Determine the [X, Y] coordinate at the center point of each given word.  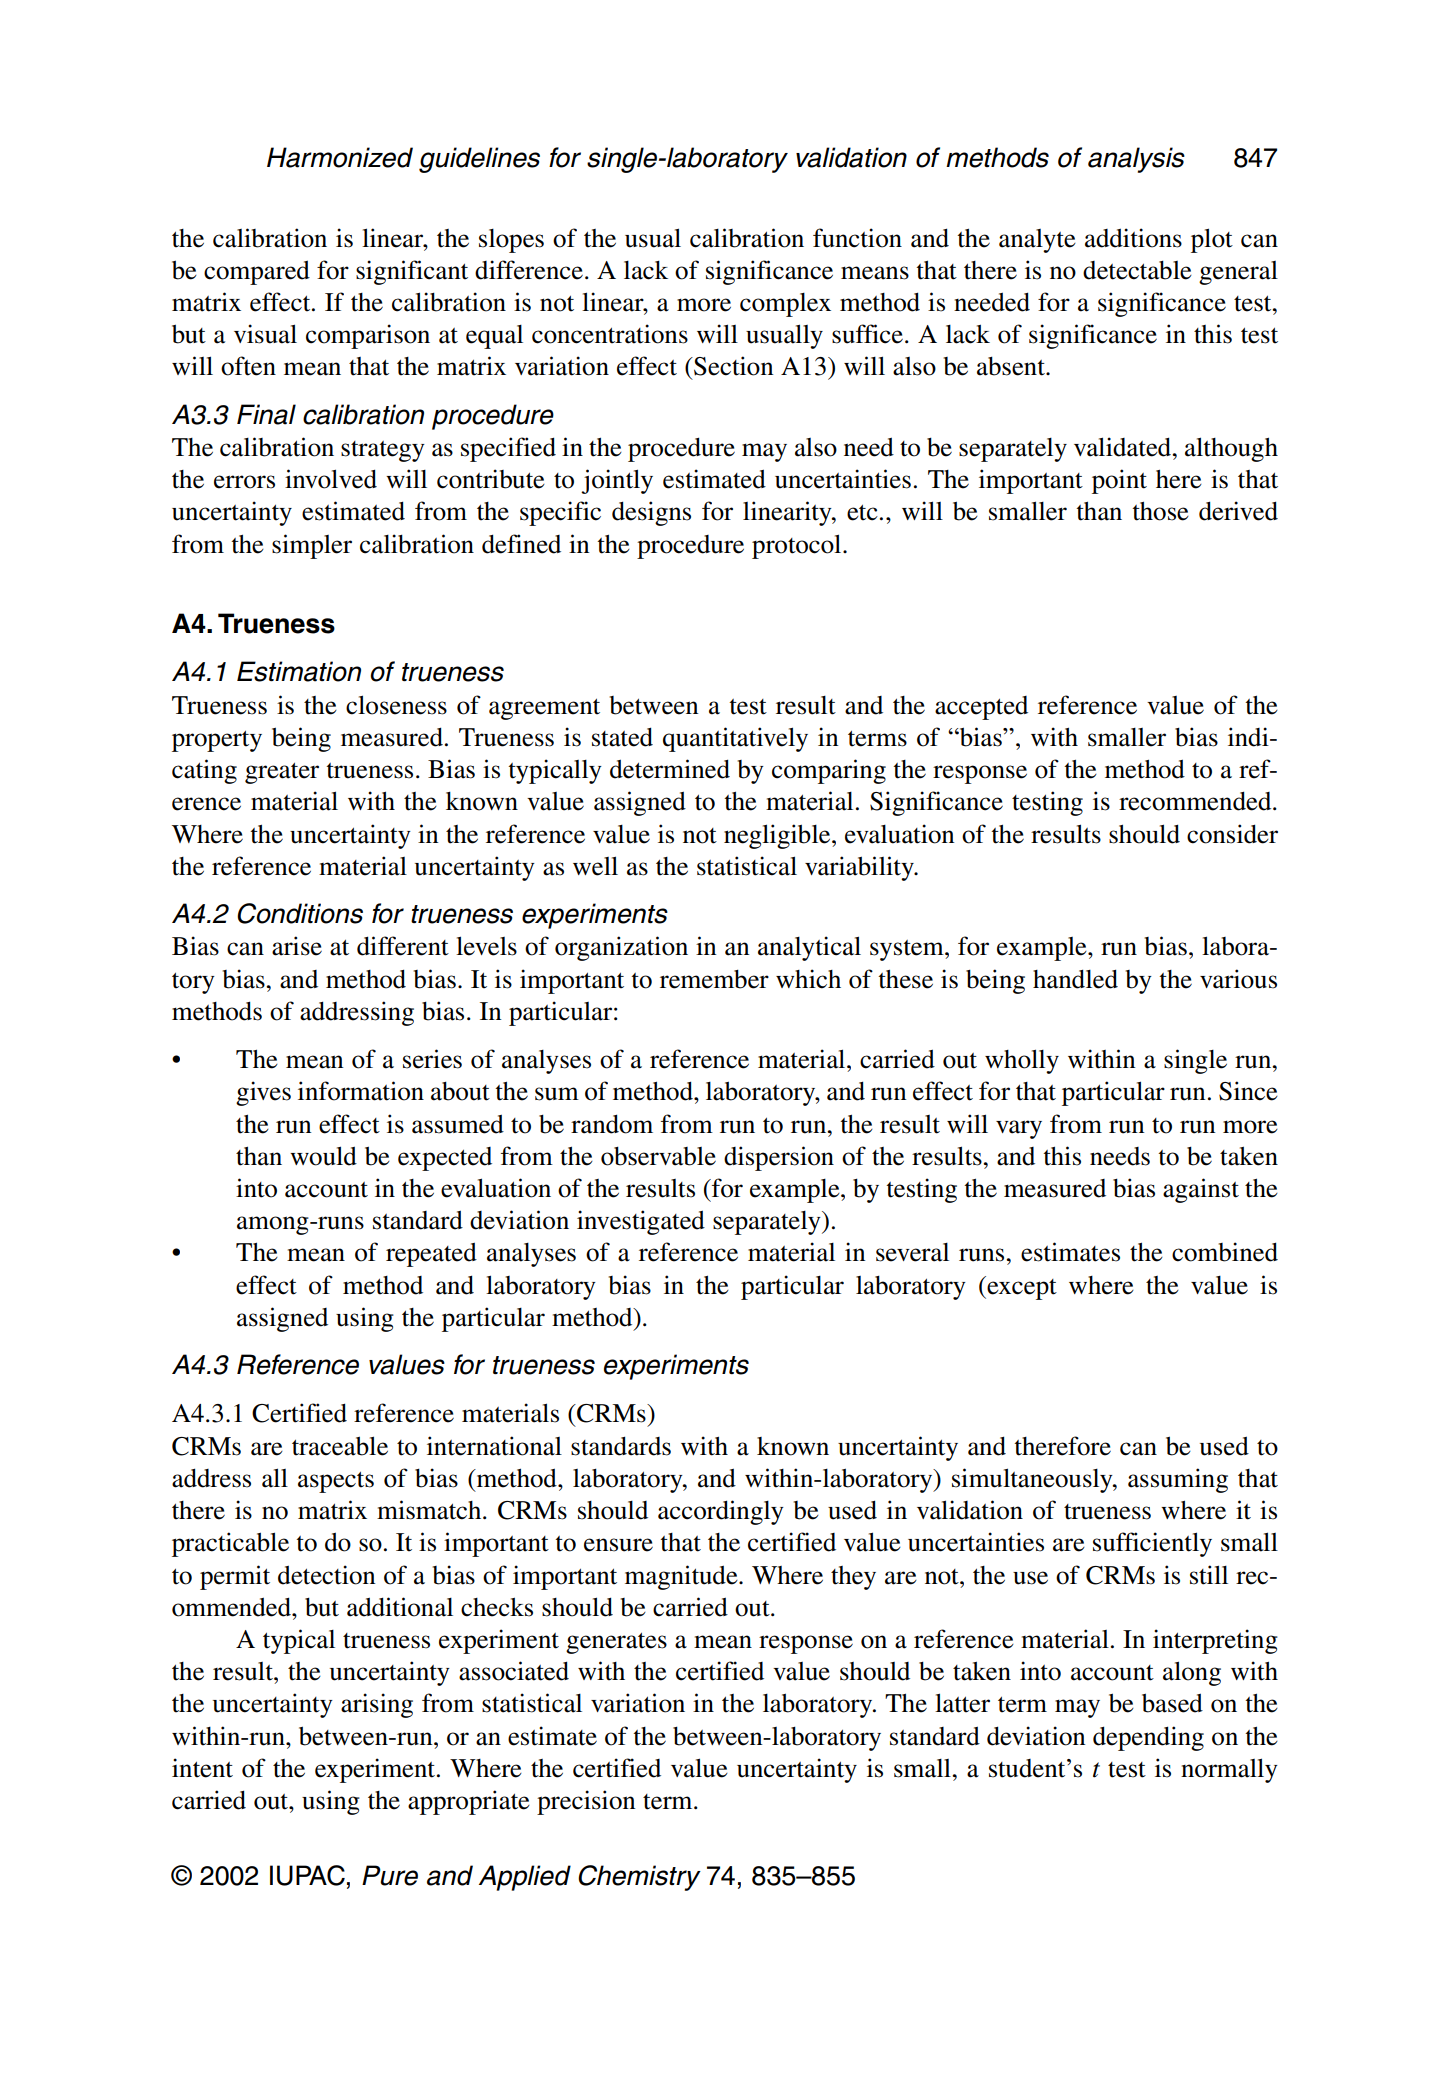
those [1160, 511]
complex [785, 305]
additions [1133, 238]
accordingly [721, 1512]
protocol [798, 546]
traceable [340, 1446]
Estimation [299, 671]
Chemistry [639, 1878]
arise [297, 946]
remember [714, 979]
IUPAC [307, 1875]
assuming [1178, 1480]
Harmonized [340, 157]
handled [1075, 979]
